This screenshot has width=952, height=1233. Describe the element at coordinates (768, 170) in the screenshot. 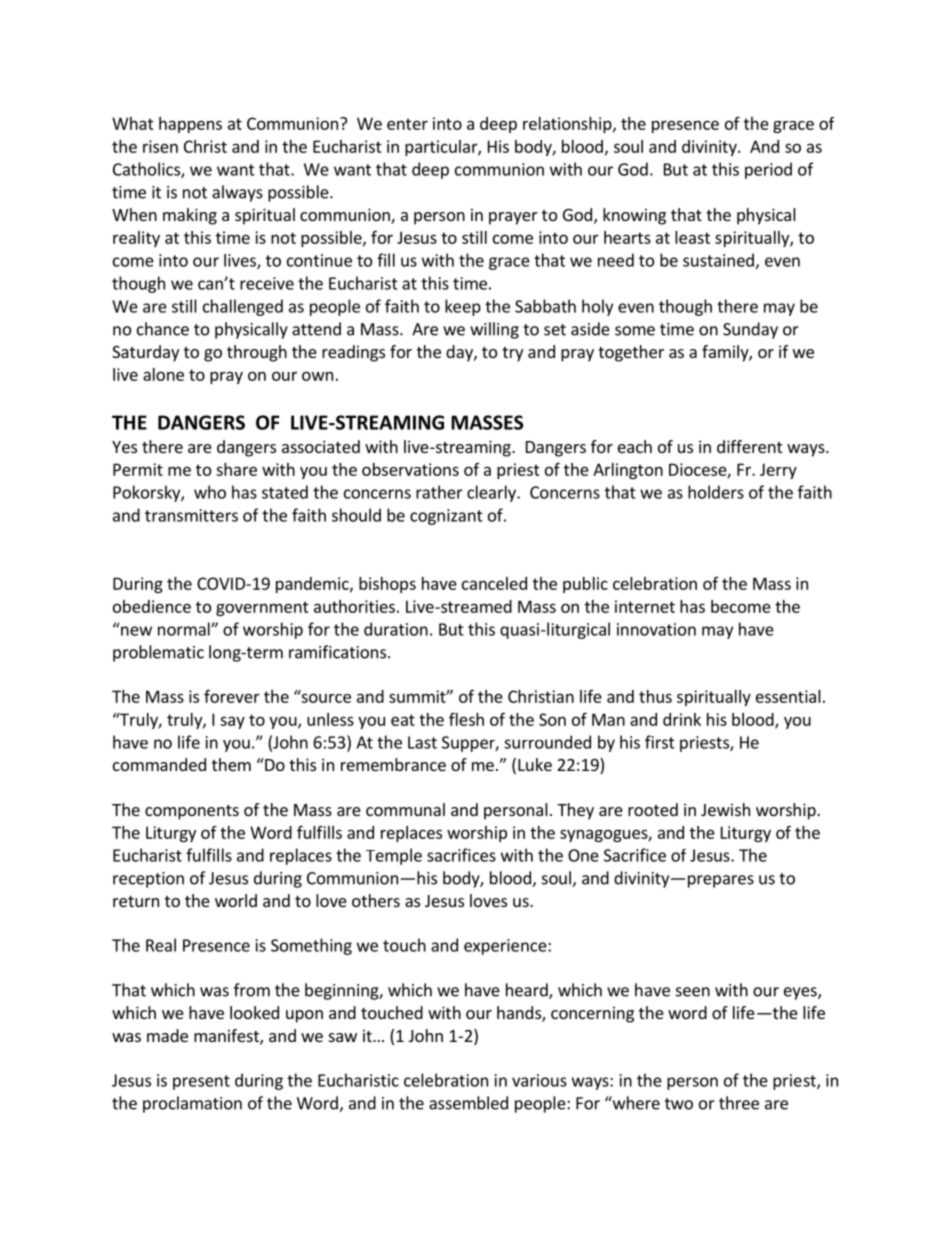

I see `period` at that location.
